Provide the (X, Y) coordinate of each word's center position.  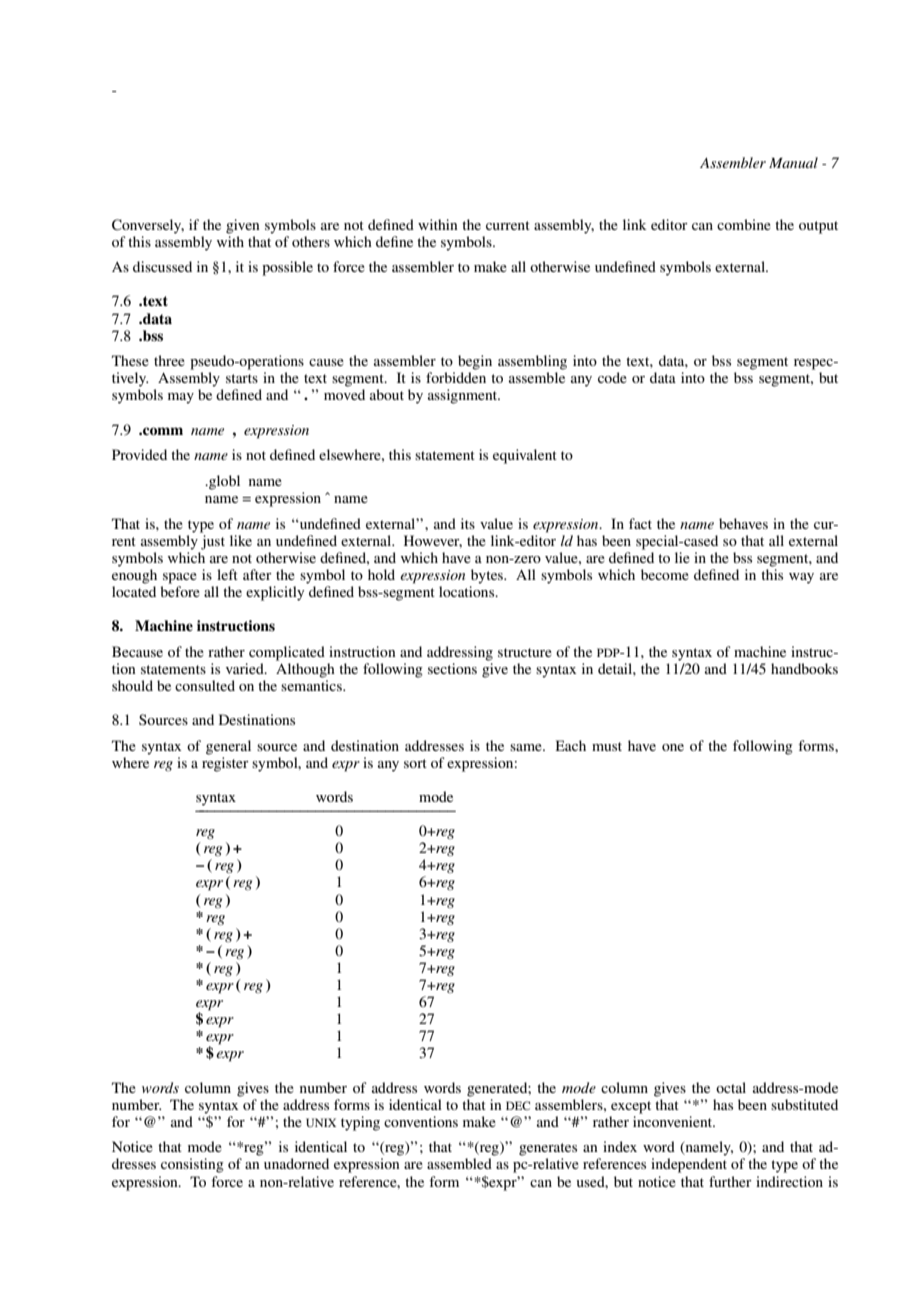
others (311, 241)
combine (744, 224)
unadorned (296, 1163)
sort (415, 763)
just (213, 542)
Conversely (148, 226)
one (673, 747)
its (468, 523)
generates (548, 1149)
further (730, 1181)
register (225, 764)
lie (682, 557)
